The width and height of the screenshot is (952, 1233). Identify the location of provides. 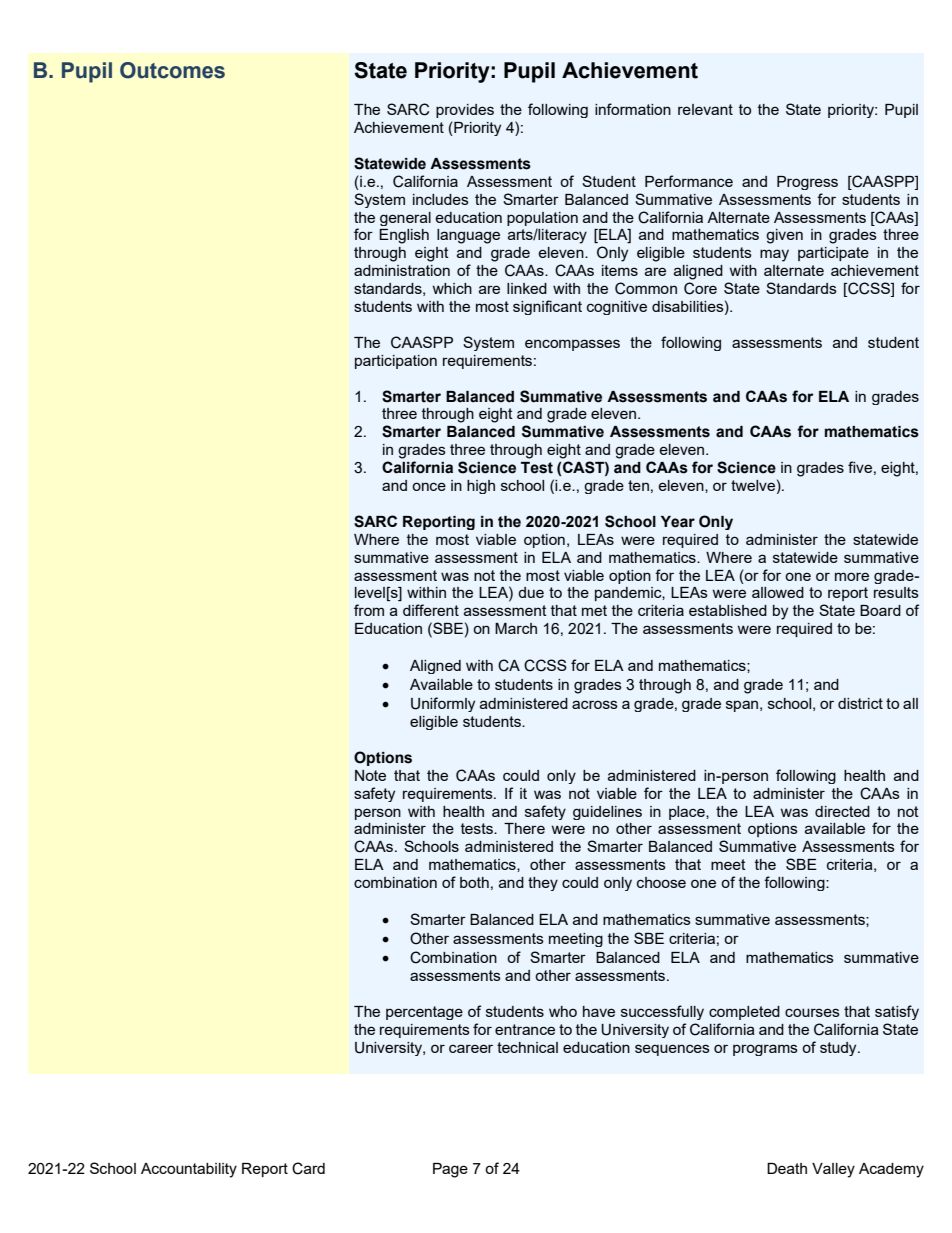
(465, 111).
